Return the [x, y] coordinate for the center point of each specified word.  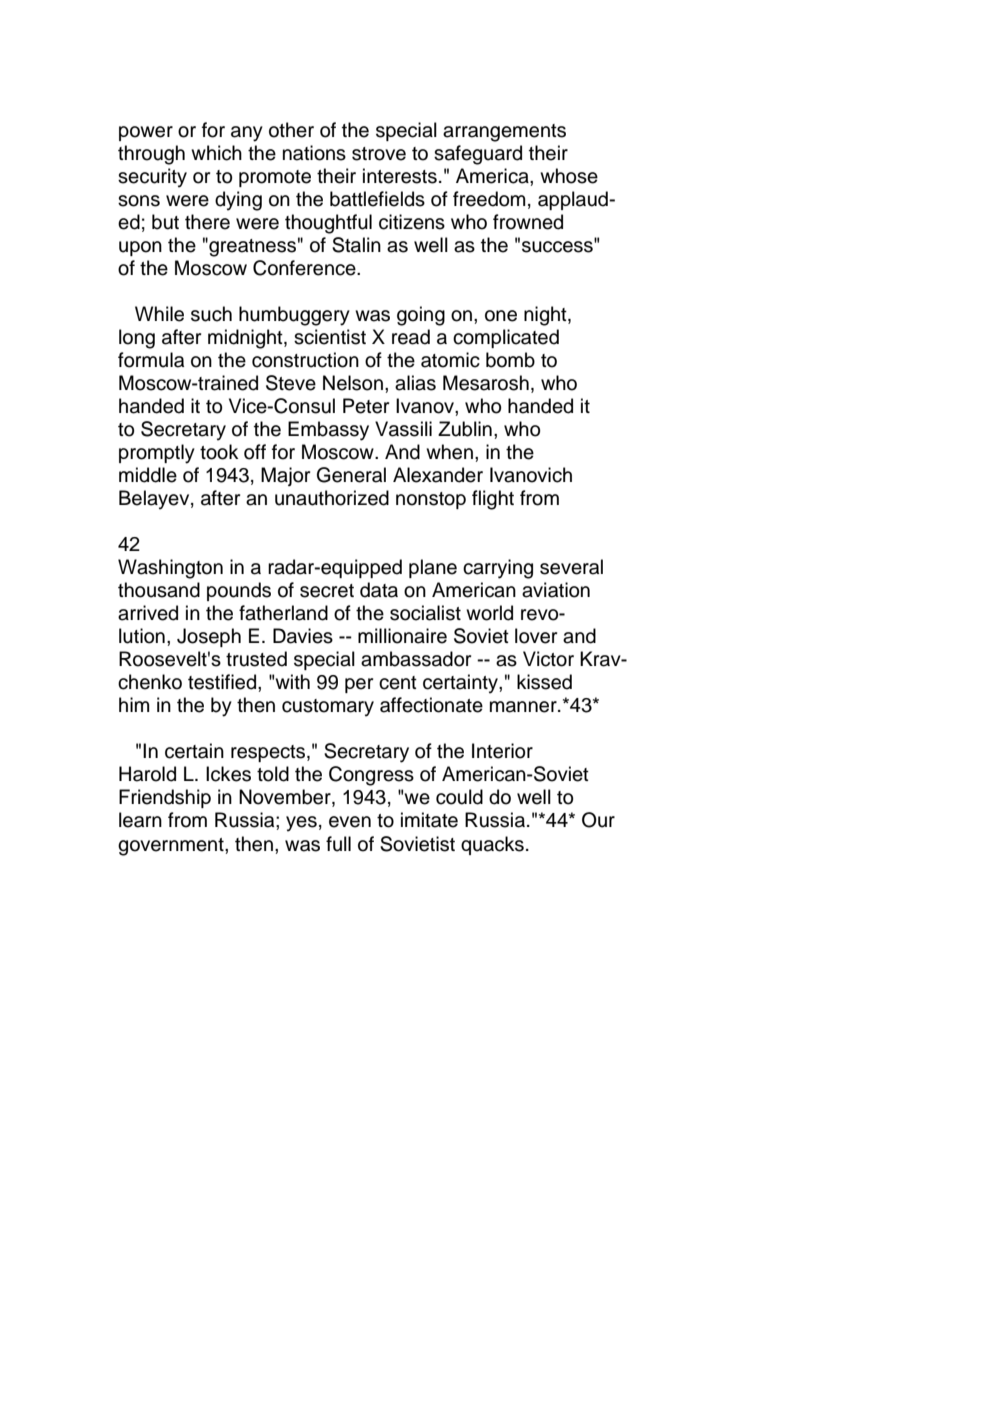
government [172, 847]
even [350, 822]
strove [379, 154]
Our [598, 820]
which [216, 153]
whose [569, 176]
